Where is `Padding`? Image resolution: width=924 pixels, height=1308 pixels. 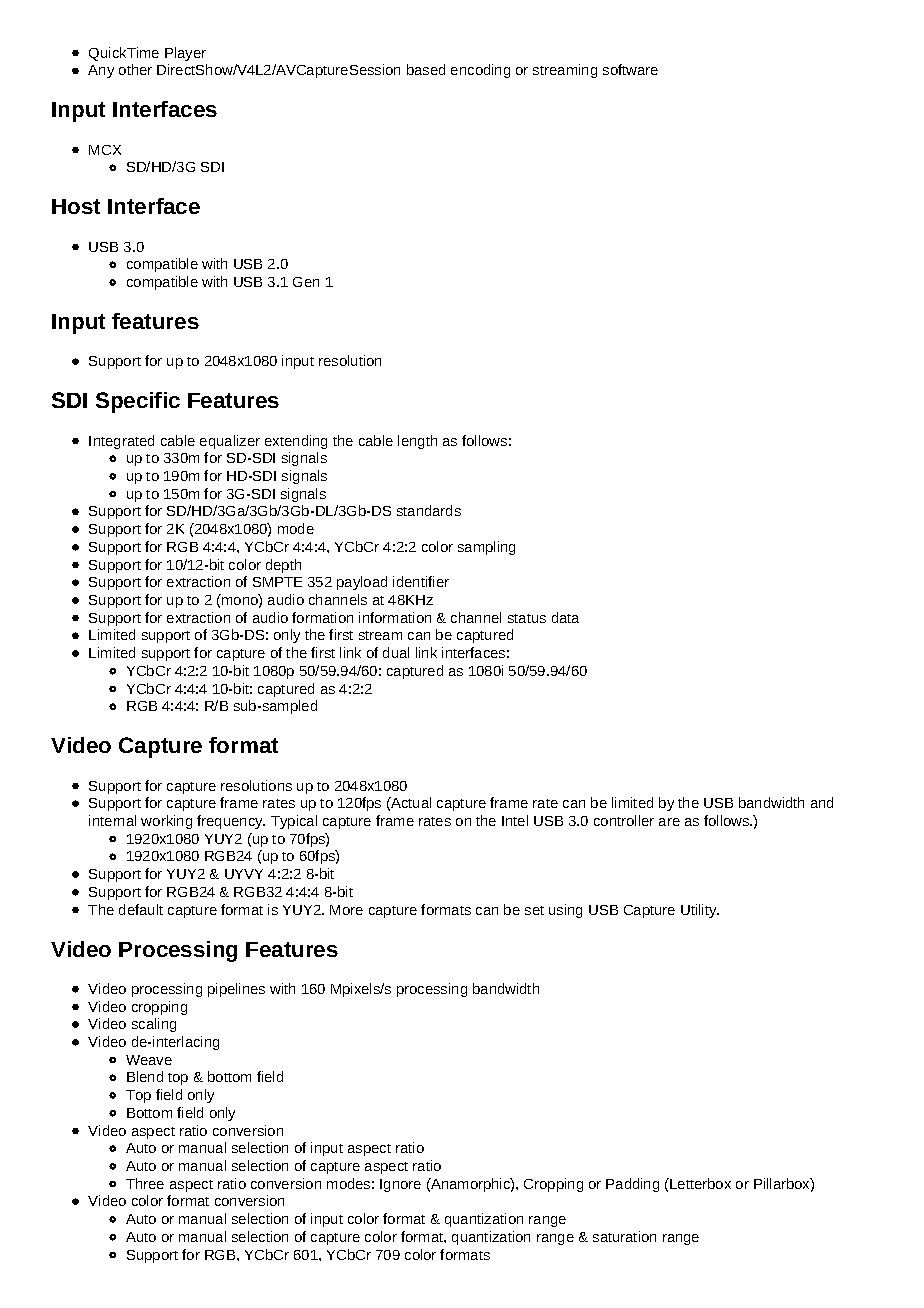
Padding is located at coordinates (632, 1185).
